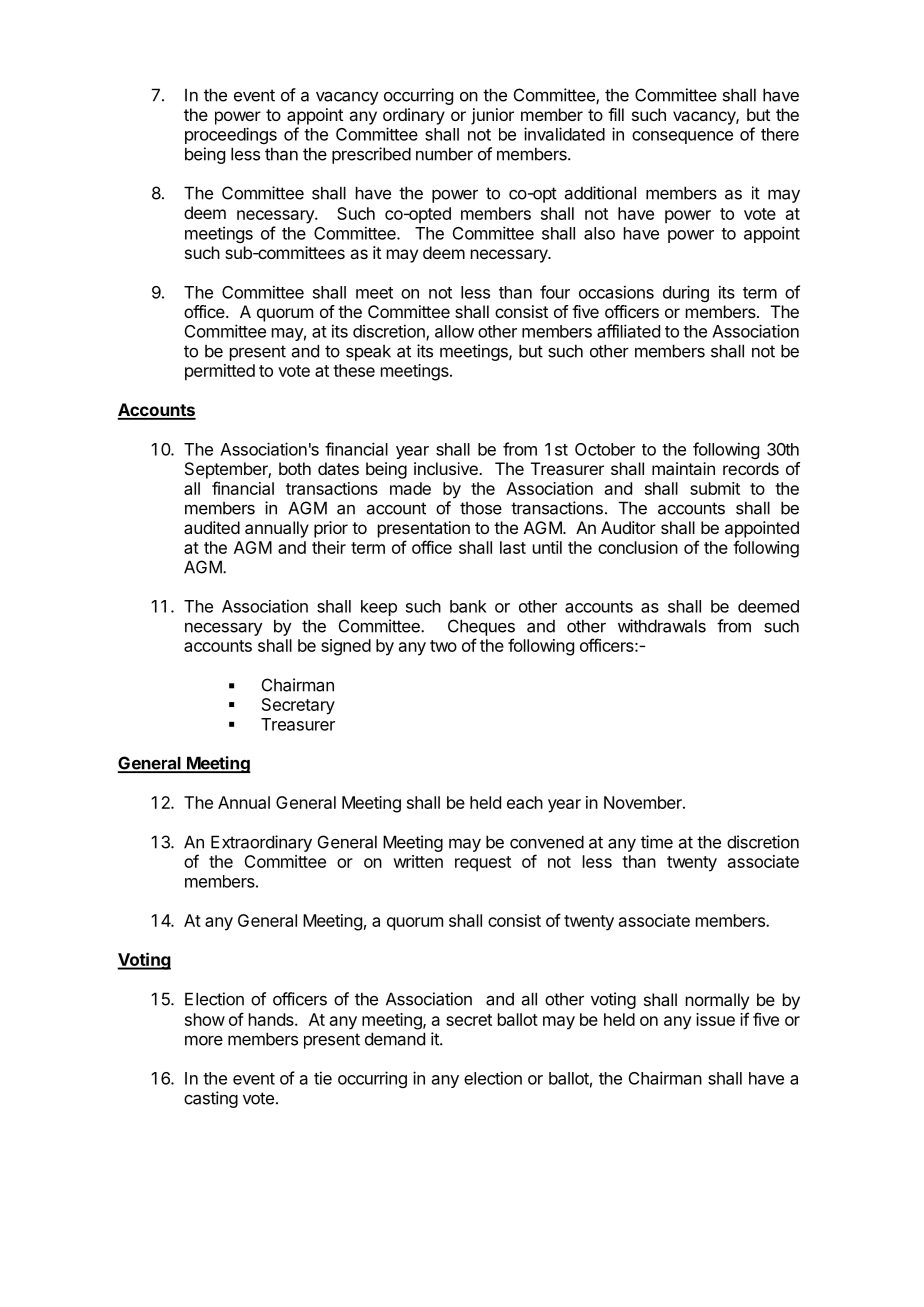  I want to click on affiliated, so click(628, 331).
